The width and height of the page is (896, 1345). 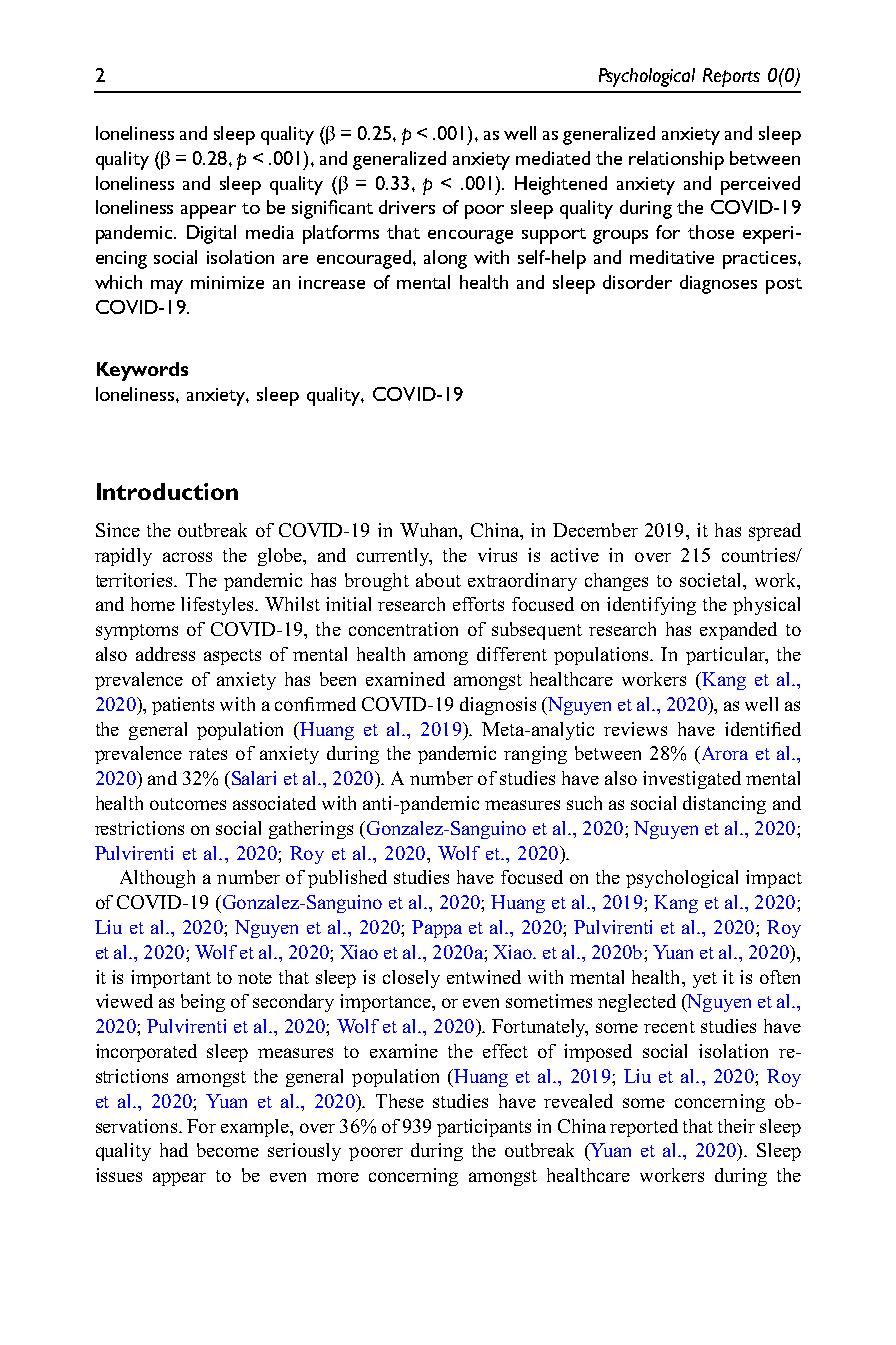 What do you see at coordinates (718, 284) in the page?
I see `diagnoses` at bounding box center [718, 284].
